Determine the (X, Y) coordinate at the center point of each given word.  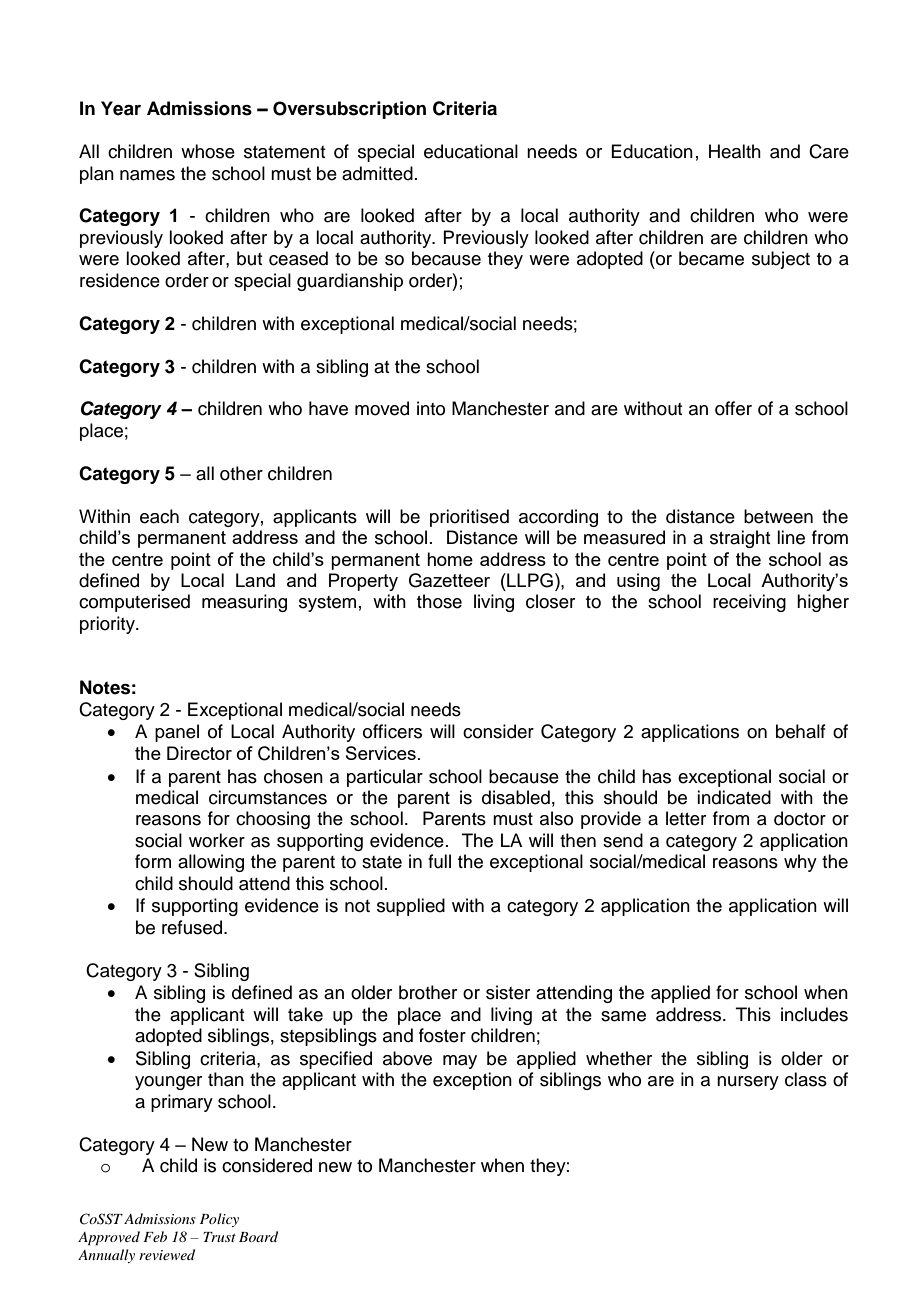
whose (208, 151)
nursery (748, 1083)
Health (735, 151)
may (460, 1062)
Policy (219, 1220)
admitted (377, 173)
